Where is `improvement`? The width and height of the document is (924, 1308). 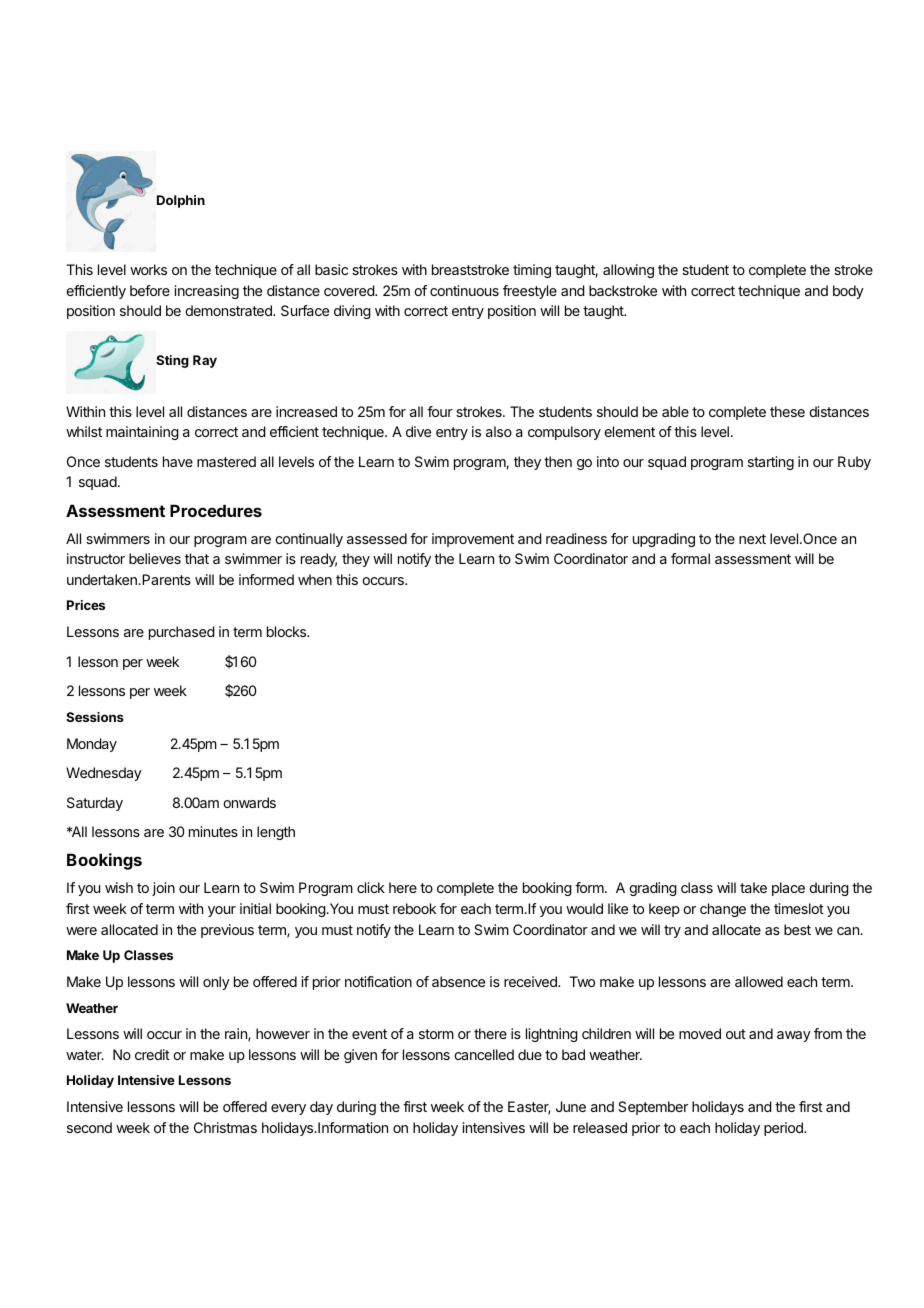
improvement is located at coordinates (473, 540).
